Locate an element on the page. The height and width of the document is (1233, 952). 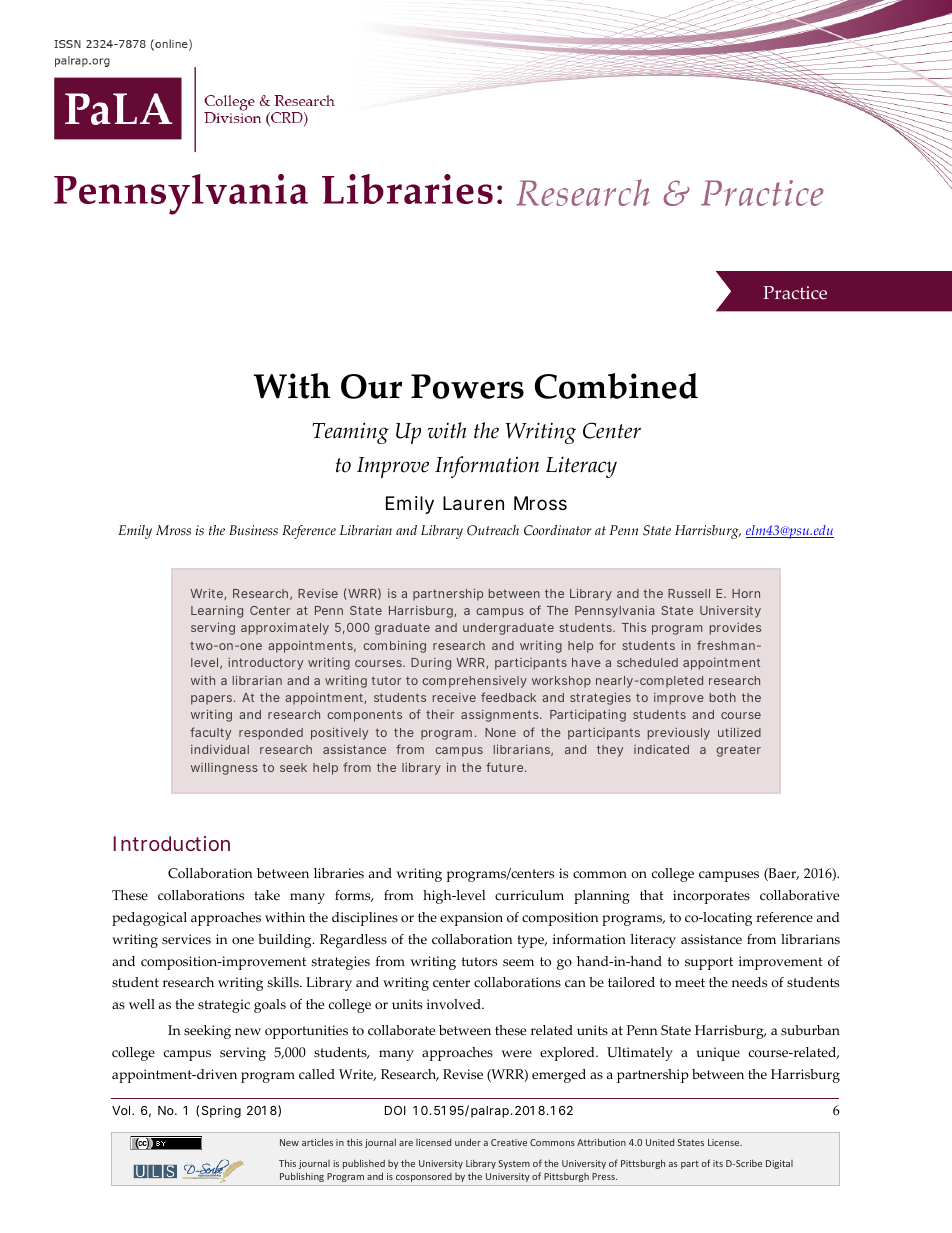
Powers is located at coordinates (467, 386).
